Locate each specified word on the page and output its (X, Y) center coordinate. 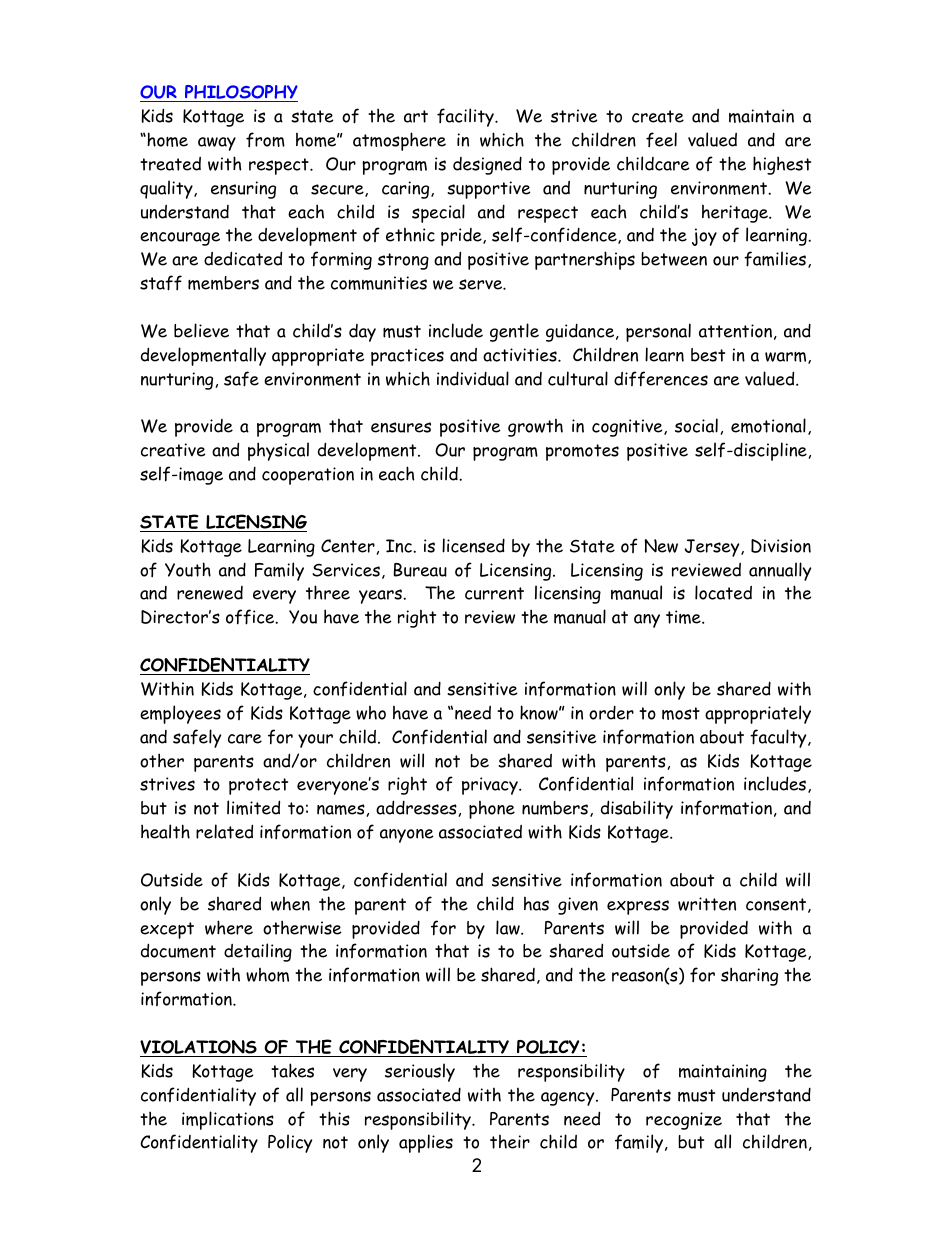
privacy (491, 786)
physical (278, 451)
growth (535, 428)
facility (467, 117)
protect (258, 786)
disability (637, 809)
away (217, 144)
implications (228, 1120)
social (696, 425)
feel (661, 139)
